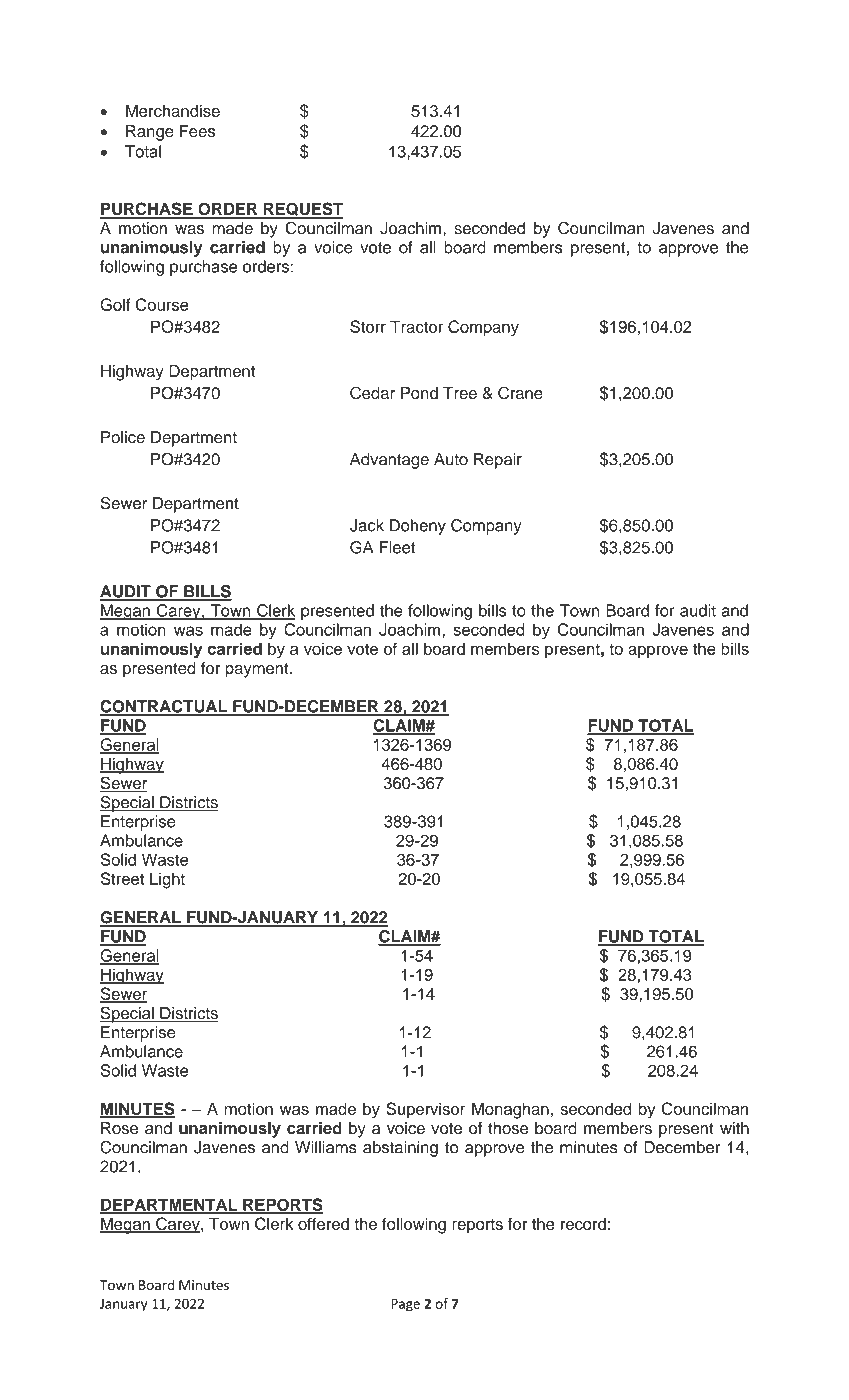 The width and height of the screenshot is (849, 1400). Describe the element at coordinates (425, 1110) in the screenshot. I see `Supervisor` at that location.
